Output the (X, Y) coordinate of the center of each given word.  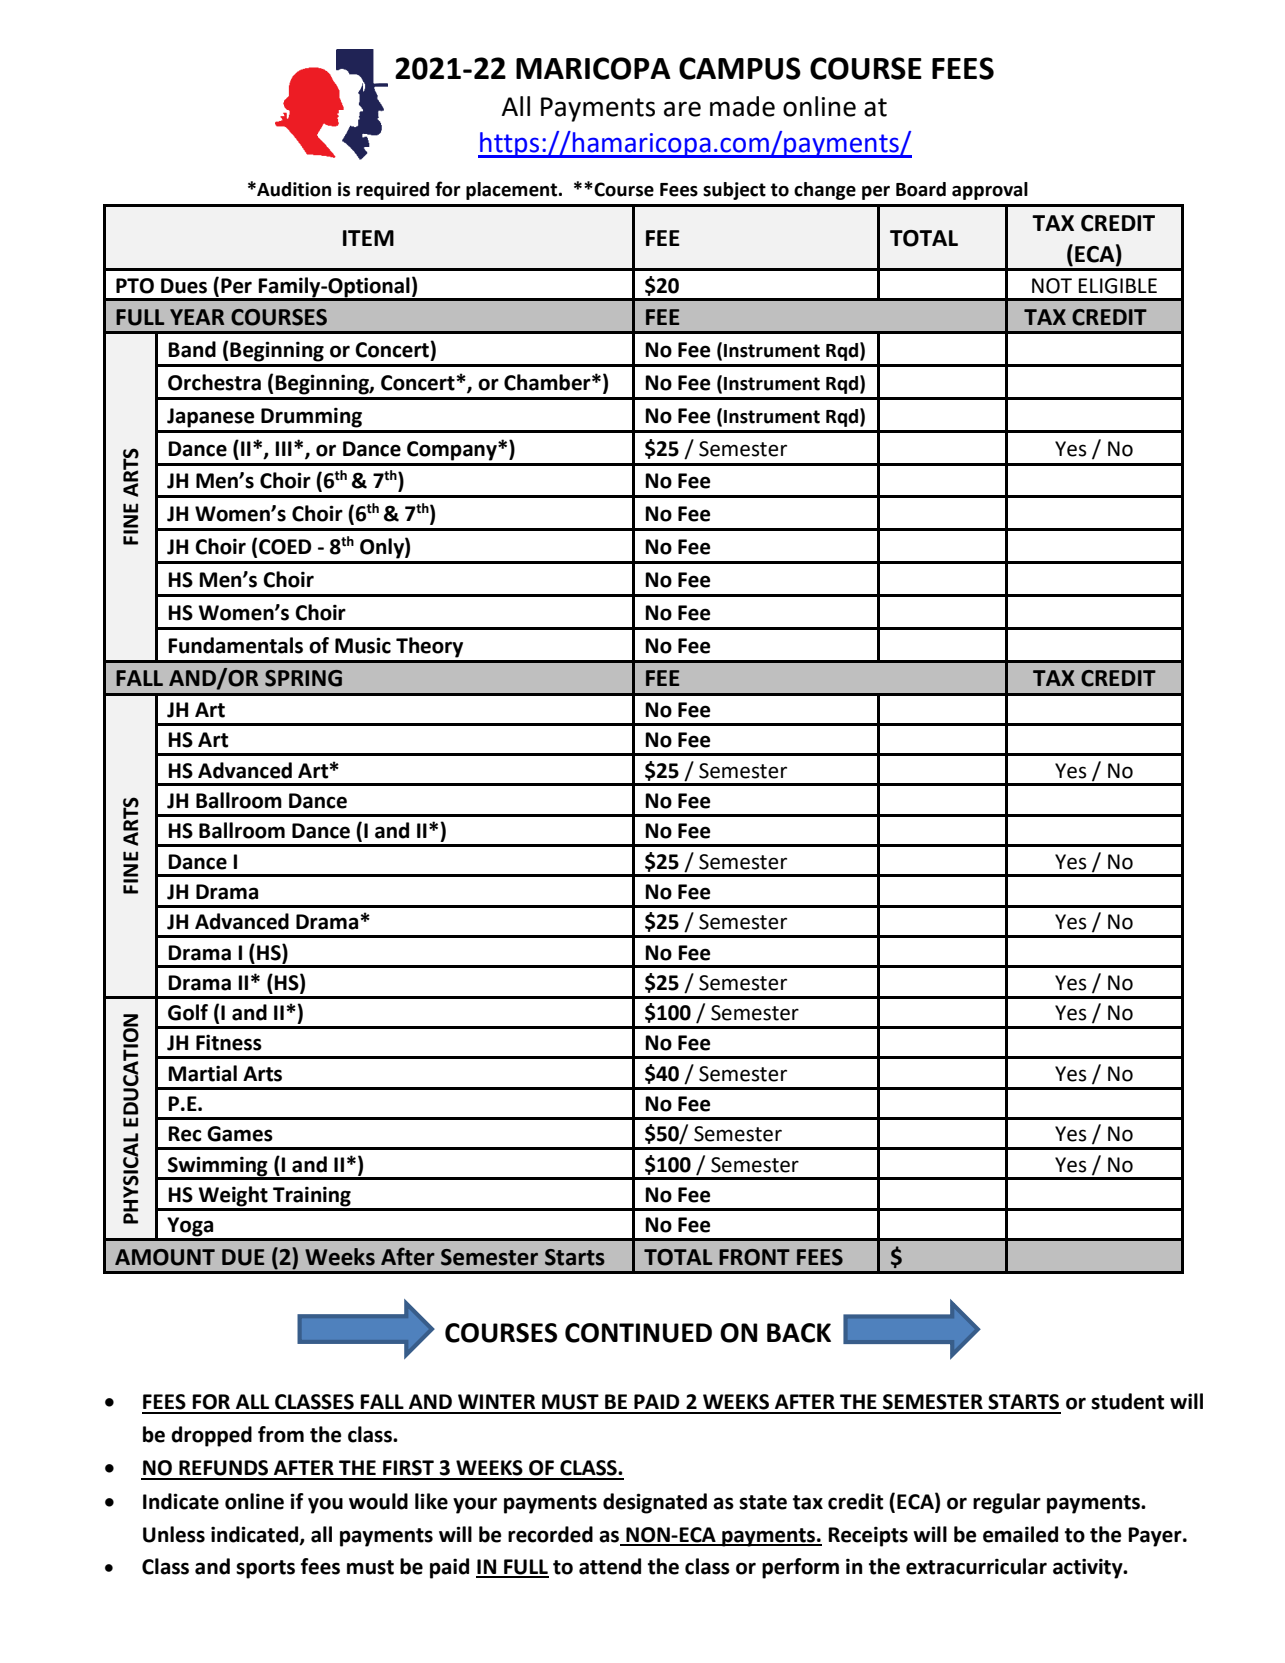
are (682, 109)
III (283, 448)
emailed (1020, 1534)
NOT (1052, 286)
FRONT (754, 1257)
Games (240, 1134)
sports (265, 1569)
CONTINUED (638, 1333)
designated (655, 1503)
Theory (429, 647)
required (392, 191)
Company (453, 451)
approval (990, 191)
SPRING (303, 678)
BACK (799, 1333)
